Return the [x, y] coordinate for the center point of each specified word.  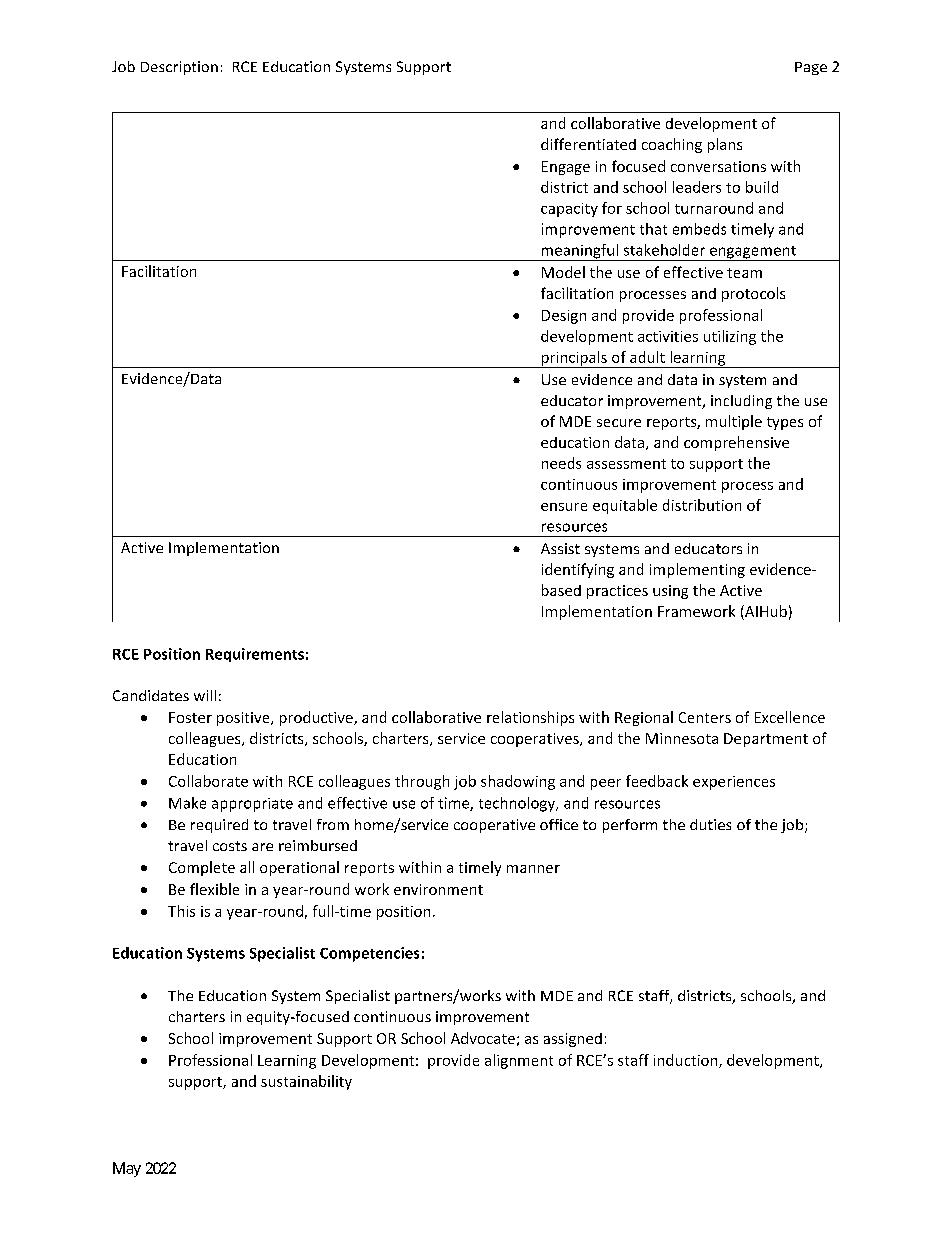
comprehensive [736, 443]
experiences [734, 783]
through [422, 782]
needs [561, 463]
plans [725, 145]
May [127, 1169]
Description [179, 68]
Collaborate [208, 781]
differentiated [588, 144]
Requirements [255, 655]
